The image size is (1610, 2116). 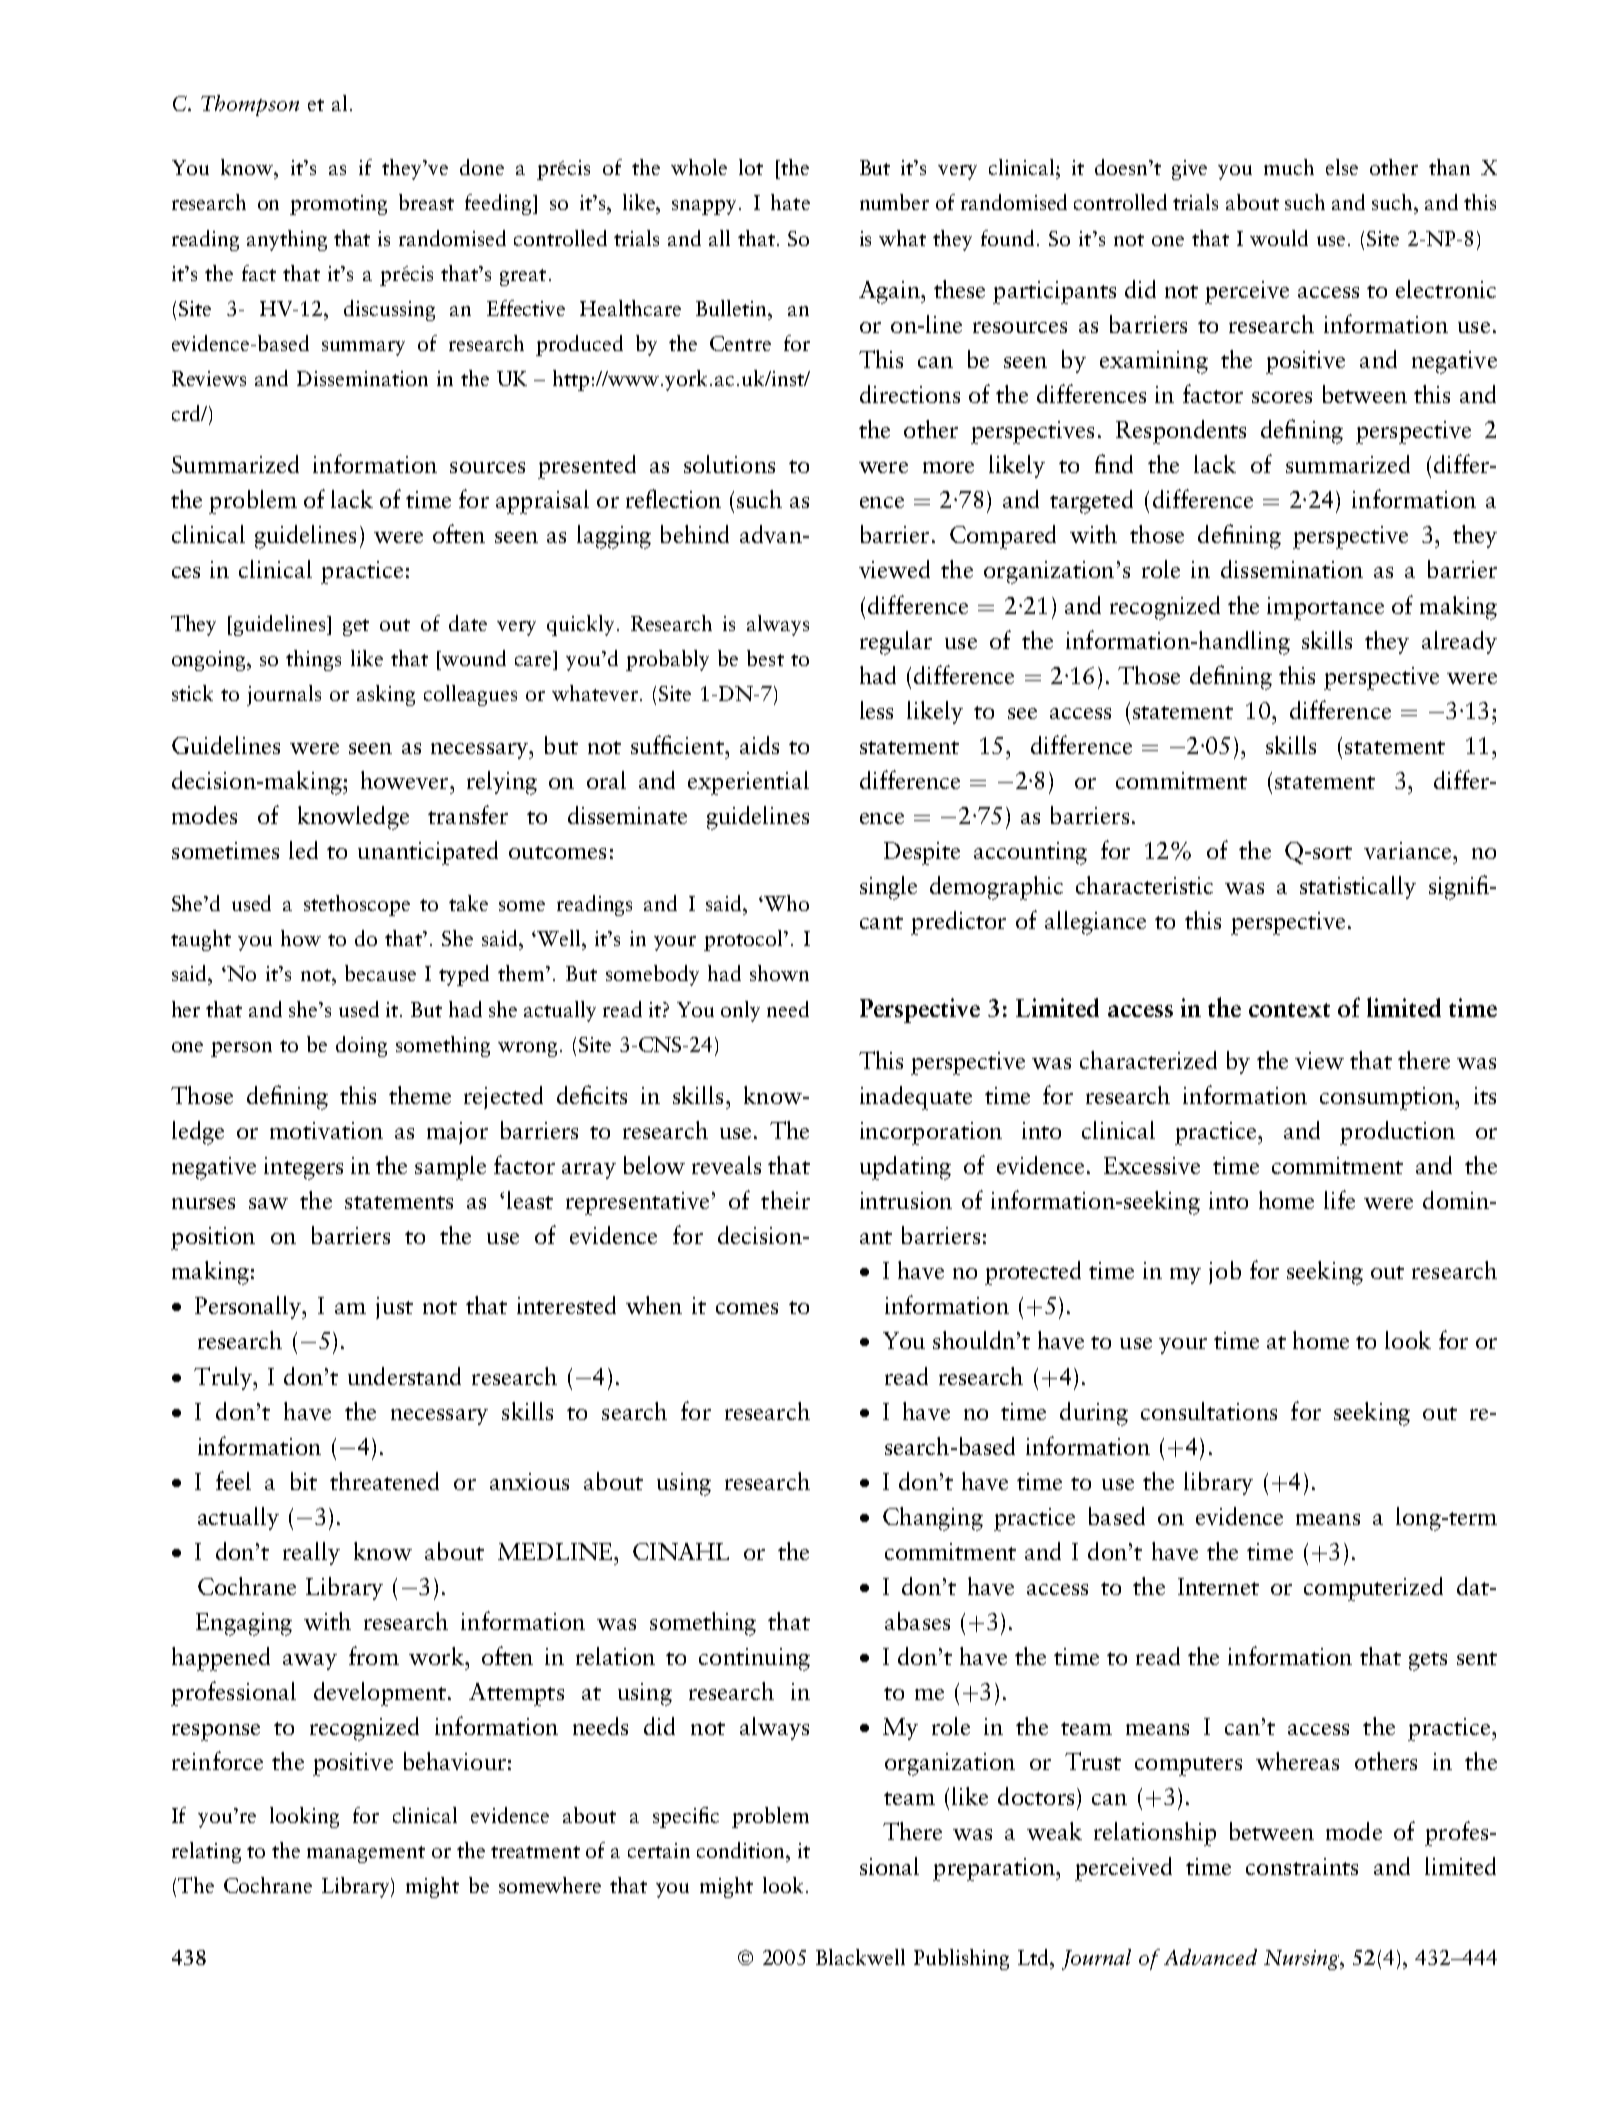 I want to click on context, so click(x=1289, y=1010).
